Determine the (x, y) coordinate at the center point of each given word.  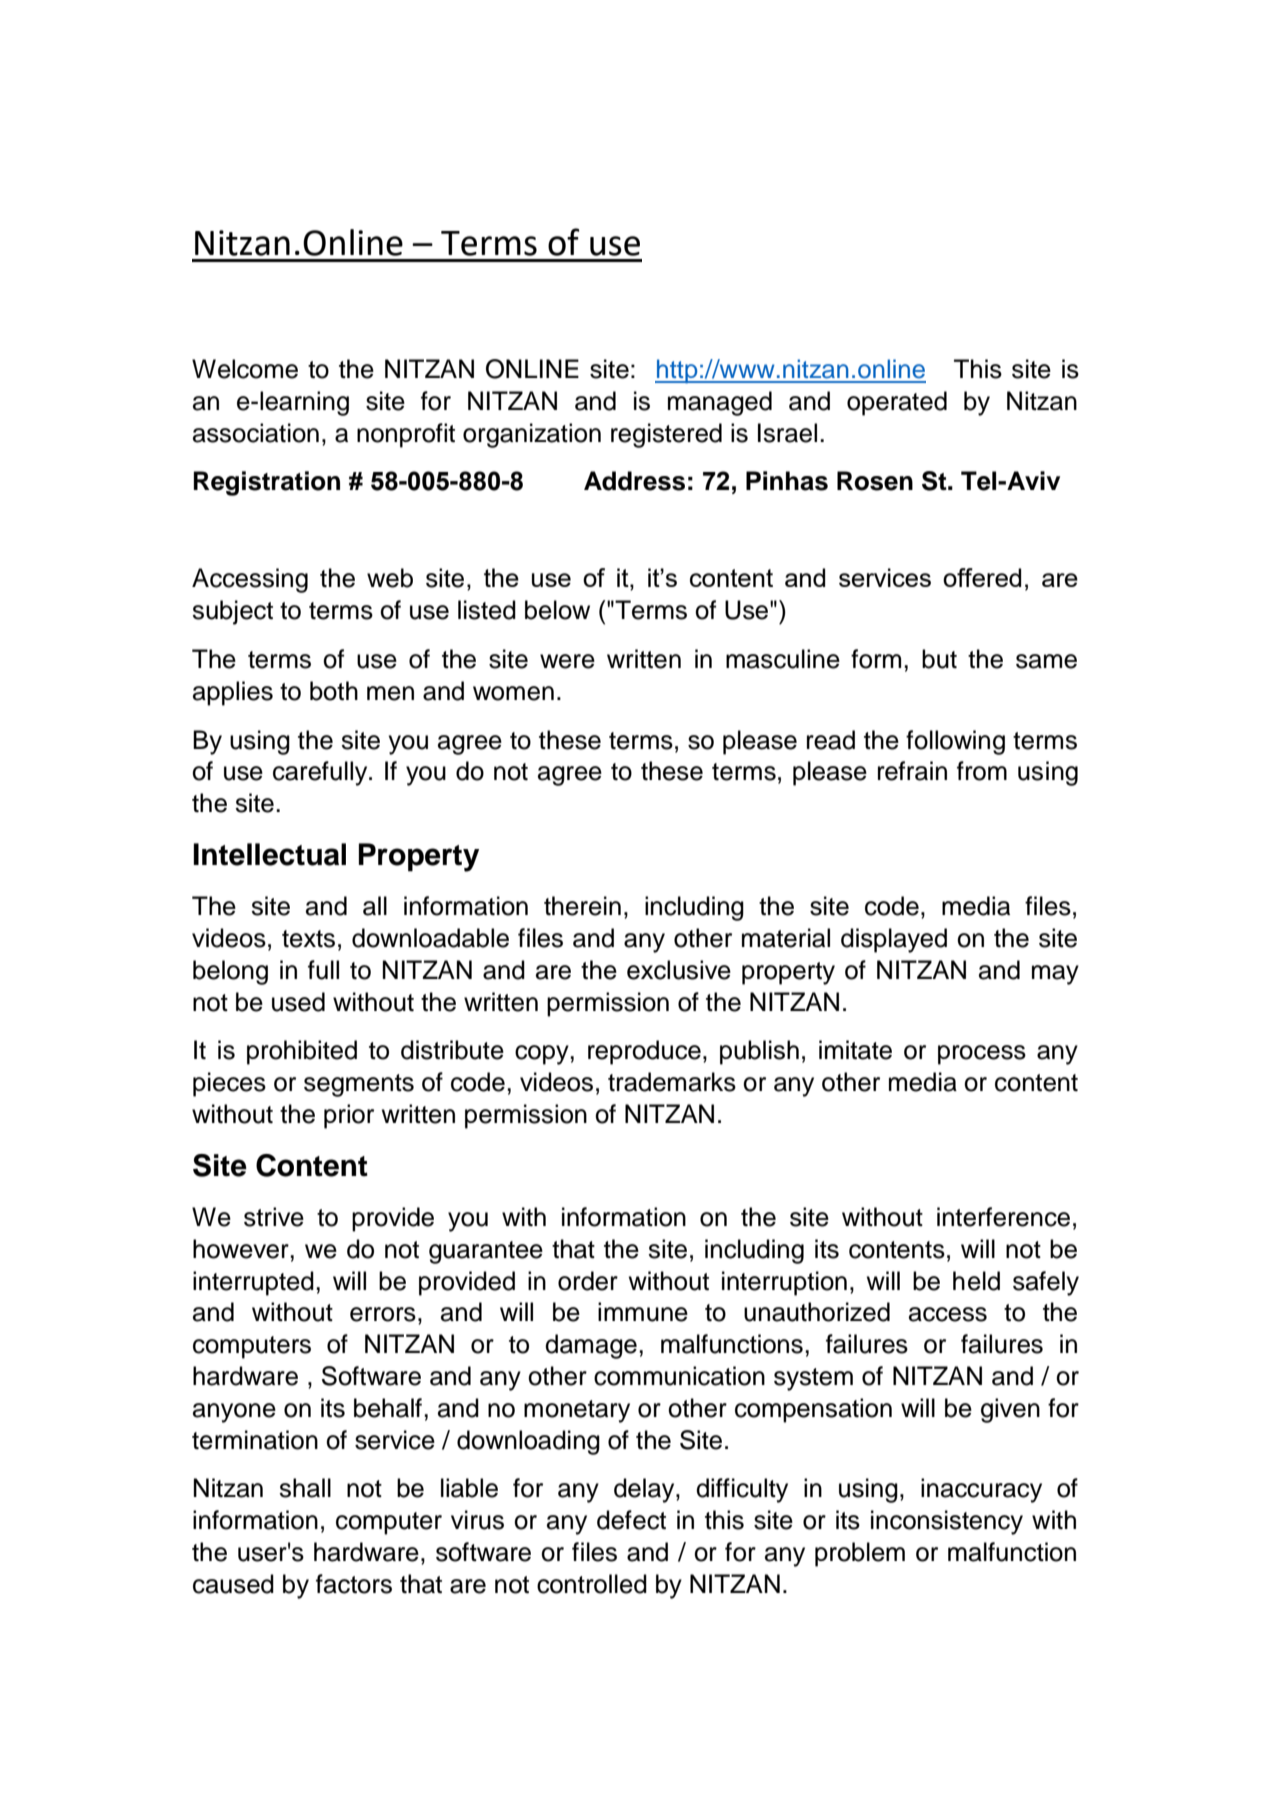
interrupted (253, 1283)
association (256, 433)
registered (666, 435)
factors (354, 1584)
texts (308, 939)
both (334, 691)
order (588, 1281)
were (567, 661)
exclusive (679, 970)
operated (897, 403)
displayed (894, 940)
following (955, 742)
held (976, 1281)
